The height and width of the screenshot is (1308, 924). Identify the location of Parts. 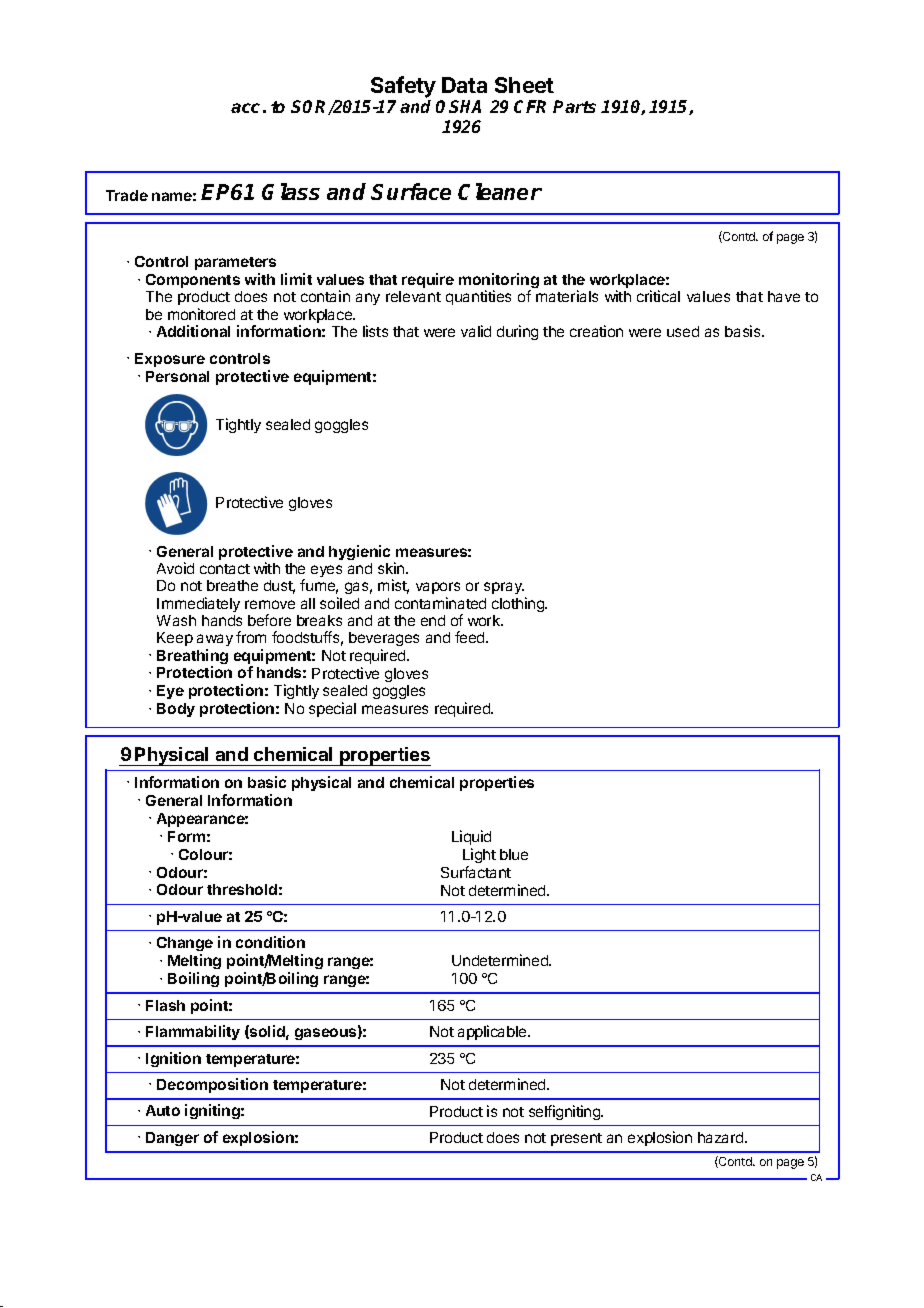
(574, 106).
